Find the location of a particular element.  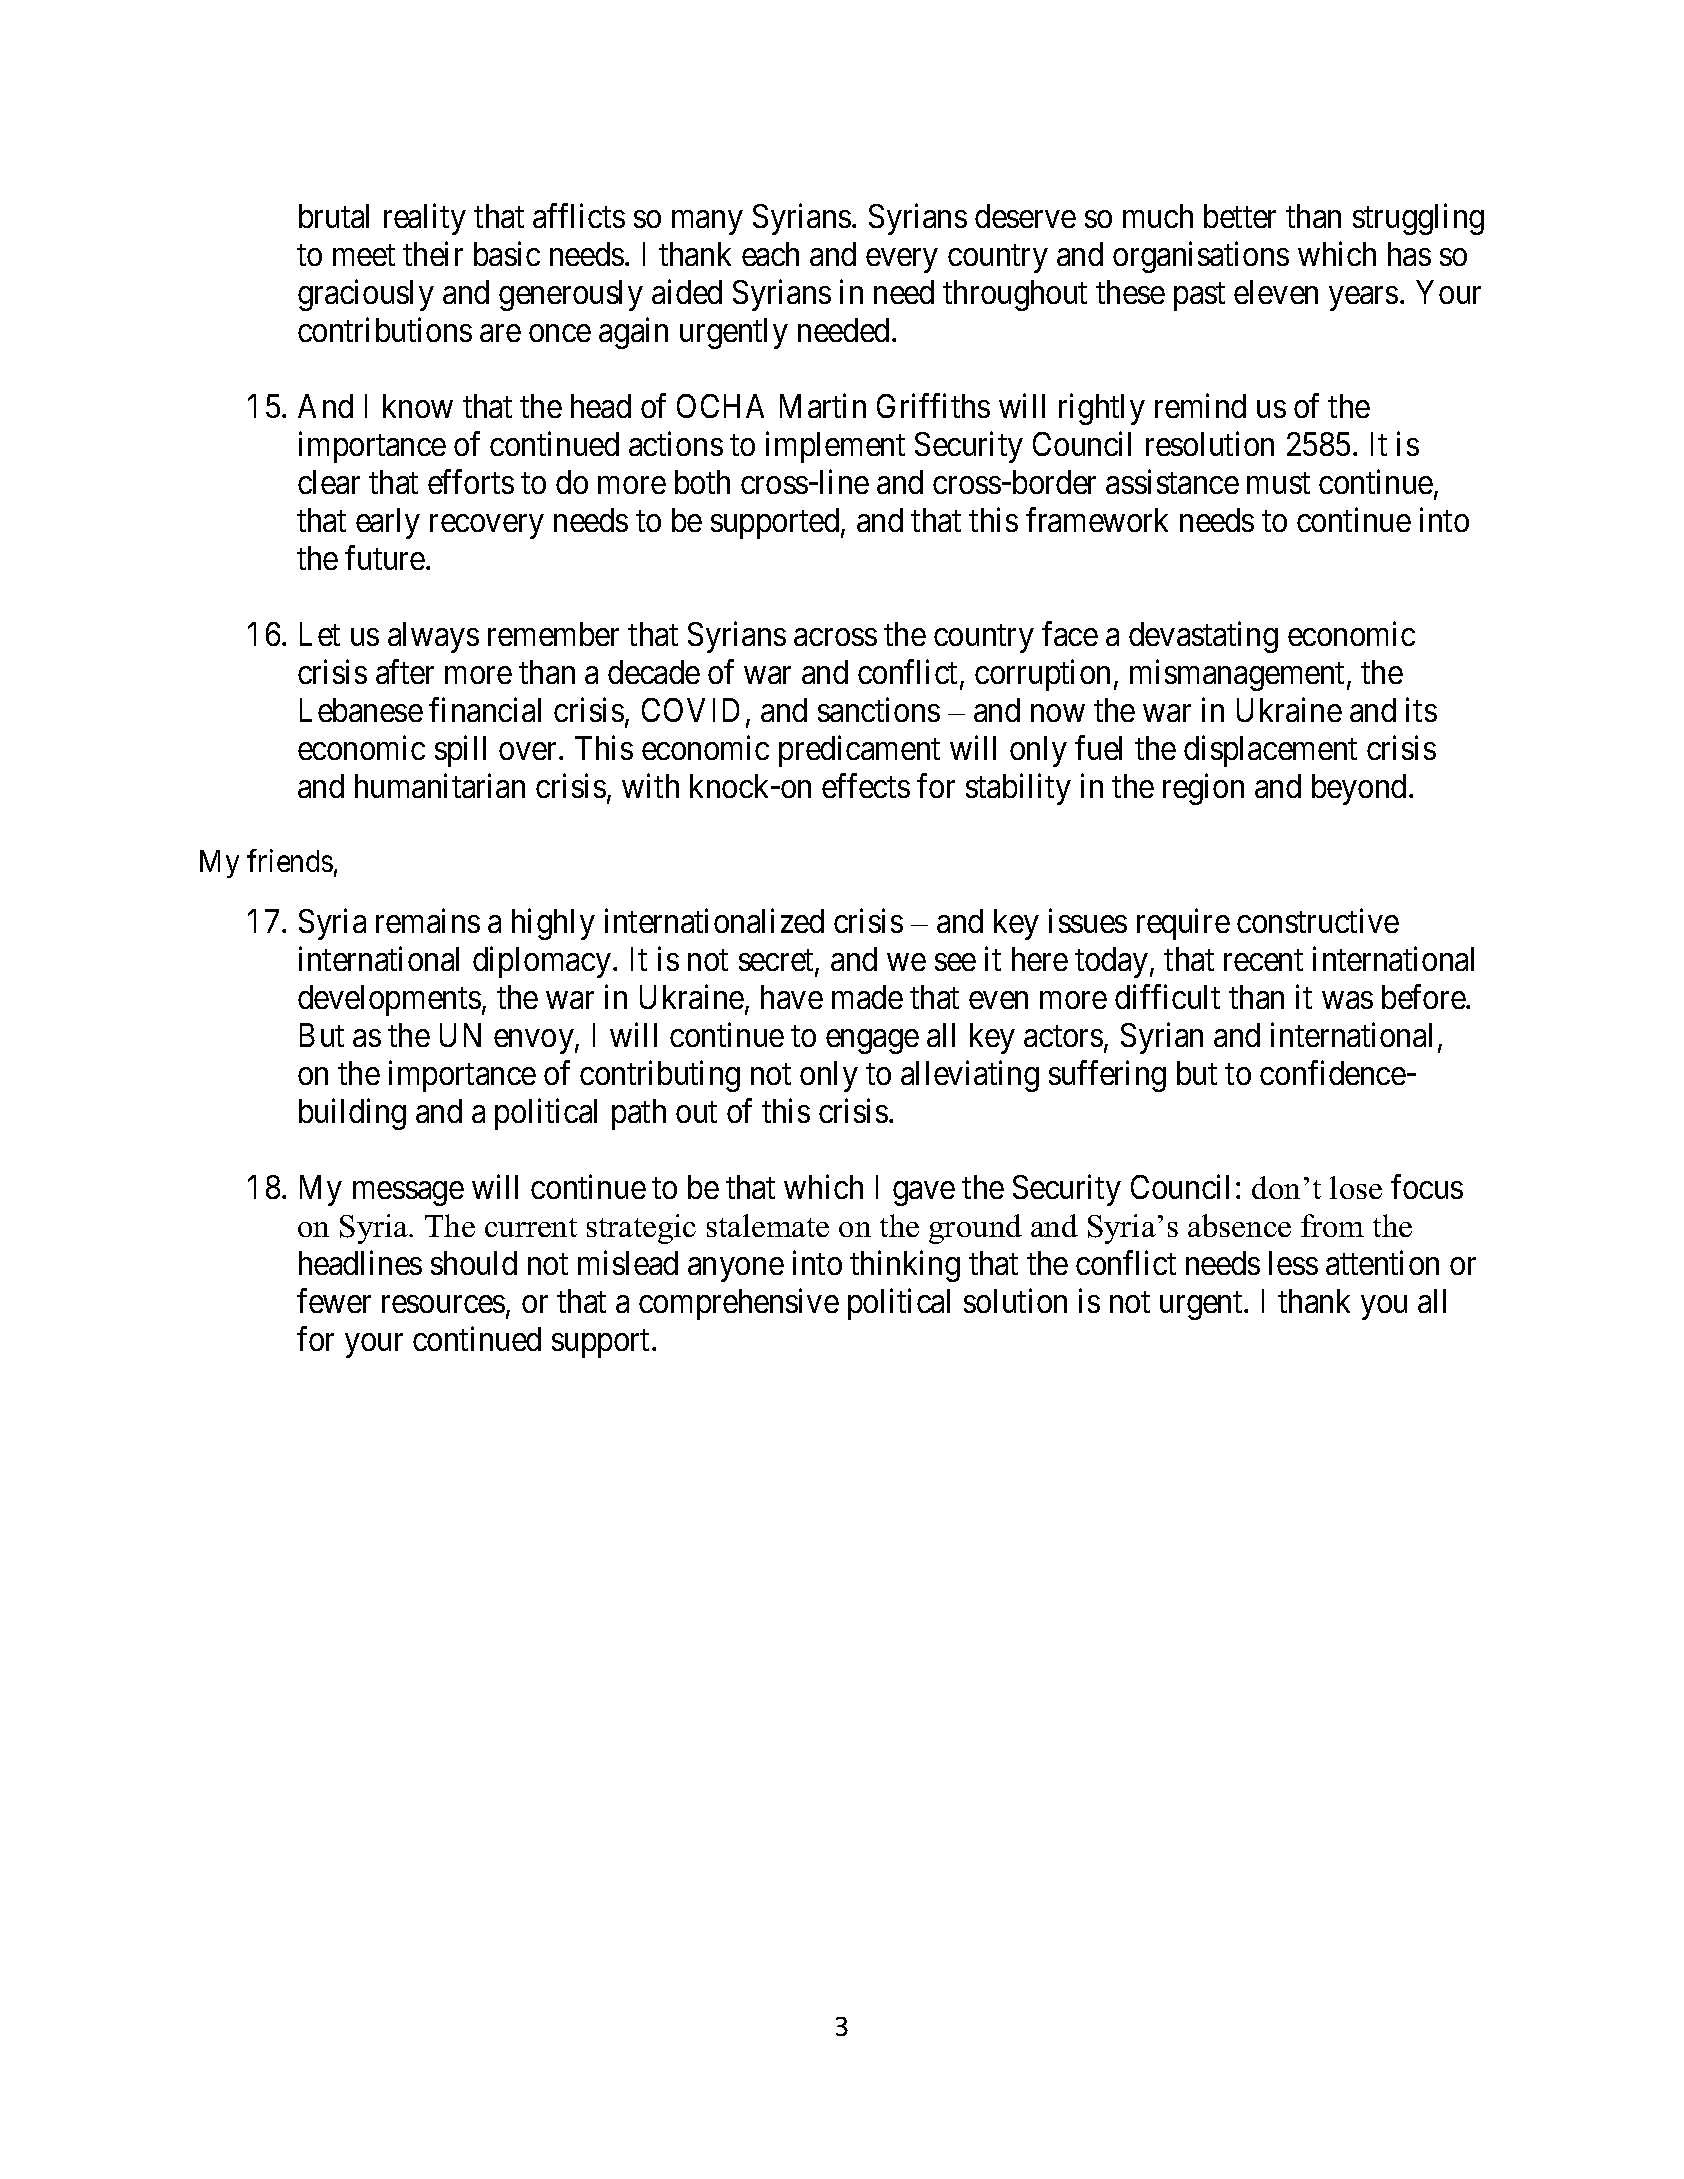

less is located at coordinates (1293, 1263).
